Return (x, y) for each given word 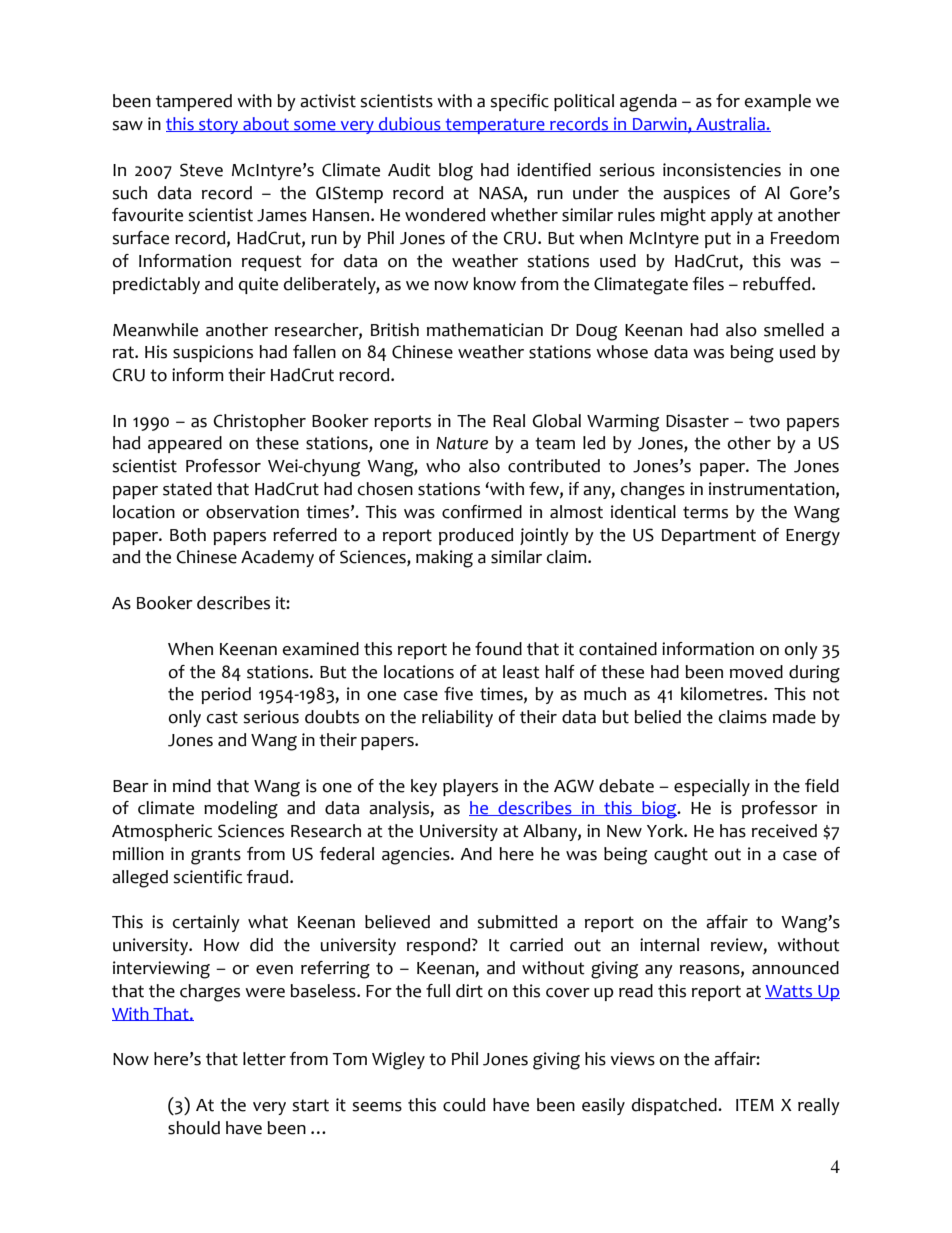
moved (756, 672)
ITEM (755, 1105)
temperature (495, 126)
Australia (730, 124)
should (194, 1128)
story (219, 126)
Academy (277, 558)
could (464, 1105)
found (498, 649)
